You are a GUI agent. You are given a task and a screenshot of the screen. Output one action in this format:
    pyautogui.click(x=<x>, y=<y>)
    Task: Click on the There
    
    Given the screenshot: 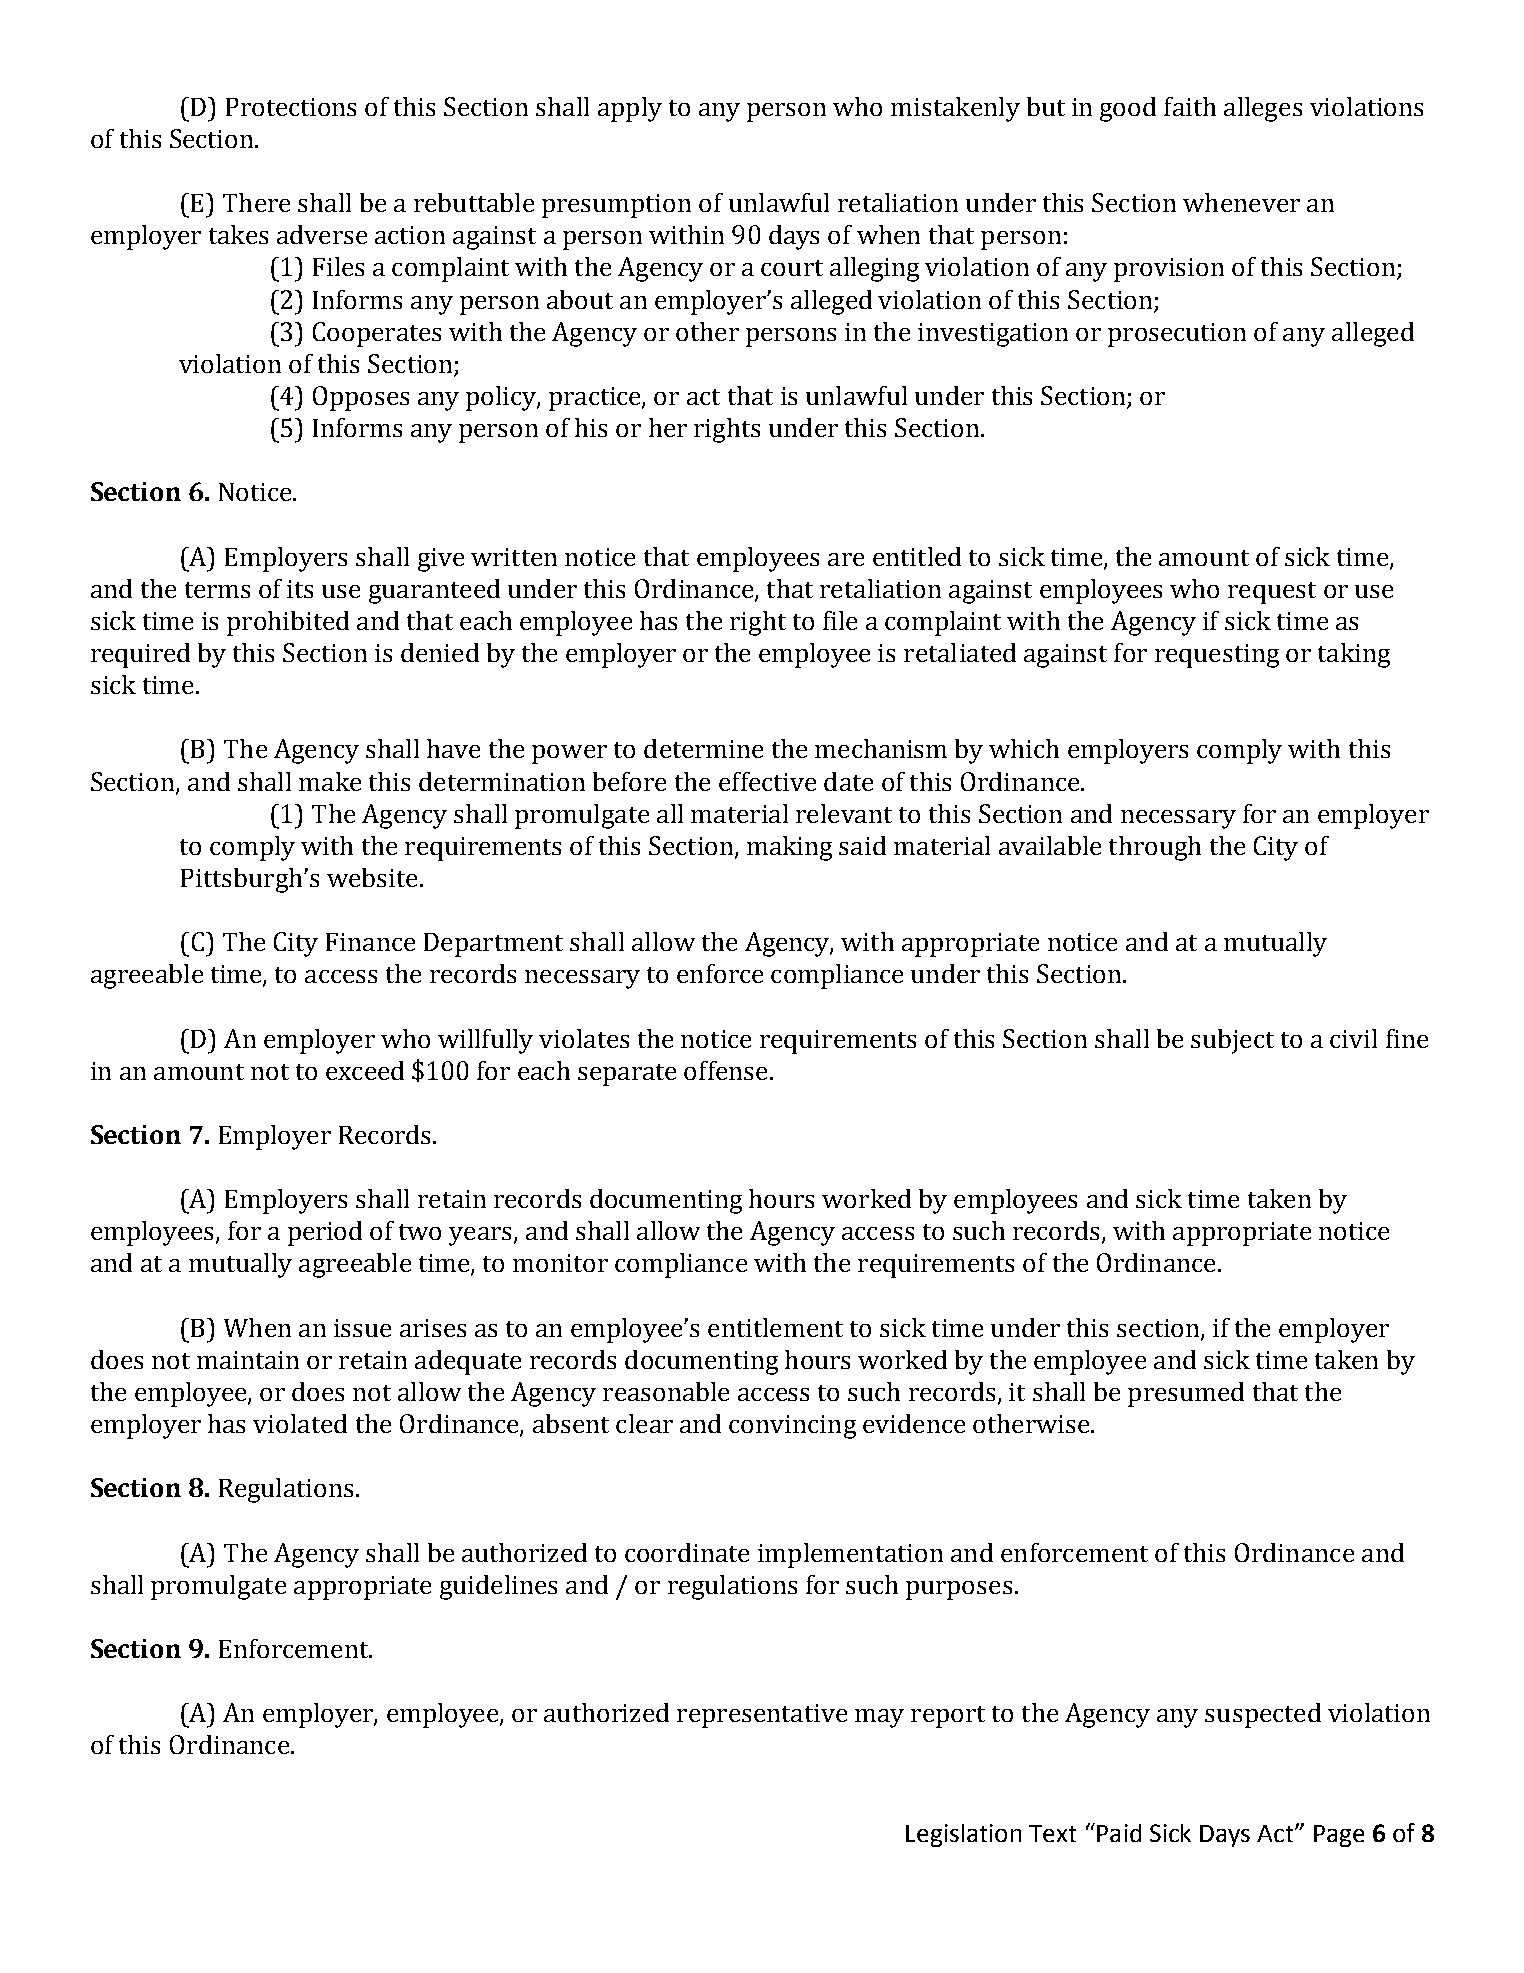 What is the action you would take?
    pyautogui.click(x=256, y=202)
